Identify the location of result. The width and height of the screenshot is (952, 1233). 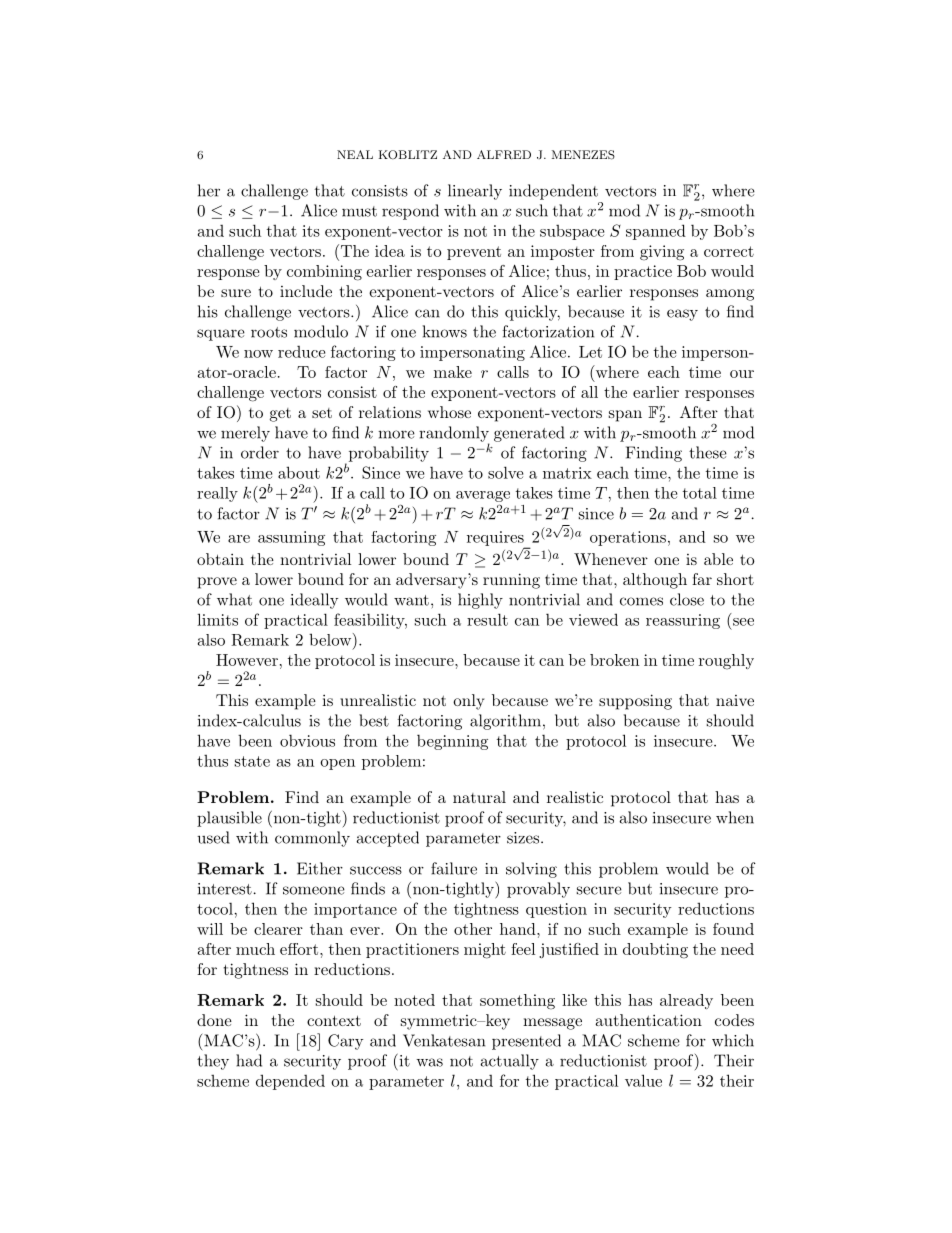
(487, 619).
